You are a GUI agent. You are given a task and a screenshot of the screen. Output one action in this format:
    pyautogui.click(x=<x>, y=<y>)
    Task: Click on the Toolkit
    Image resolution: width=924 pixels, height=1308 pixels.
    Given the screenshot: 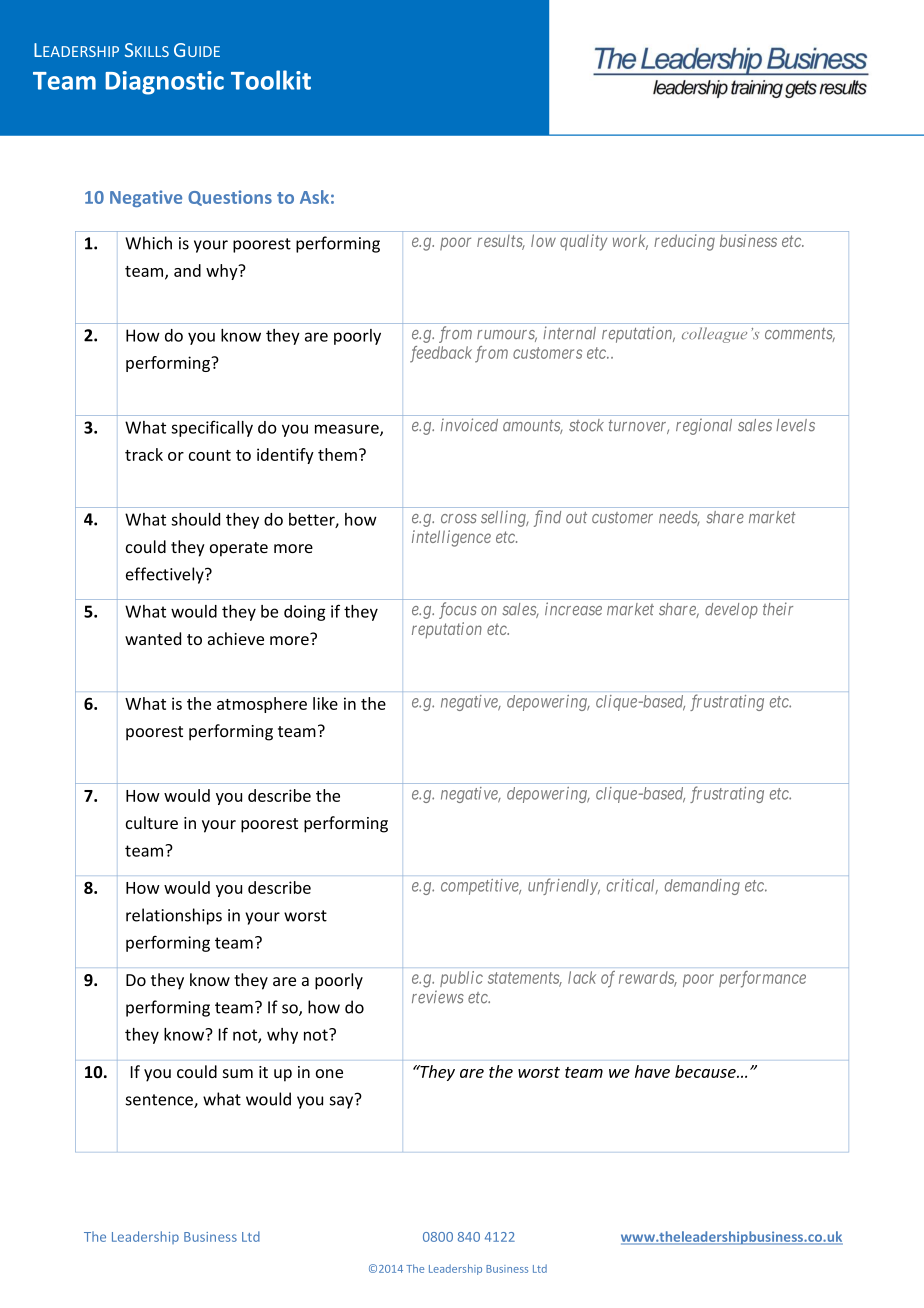 What is the action you would take?
    pyautogui.click(x=271, y=80)
